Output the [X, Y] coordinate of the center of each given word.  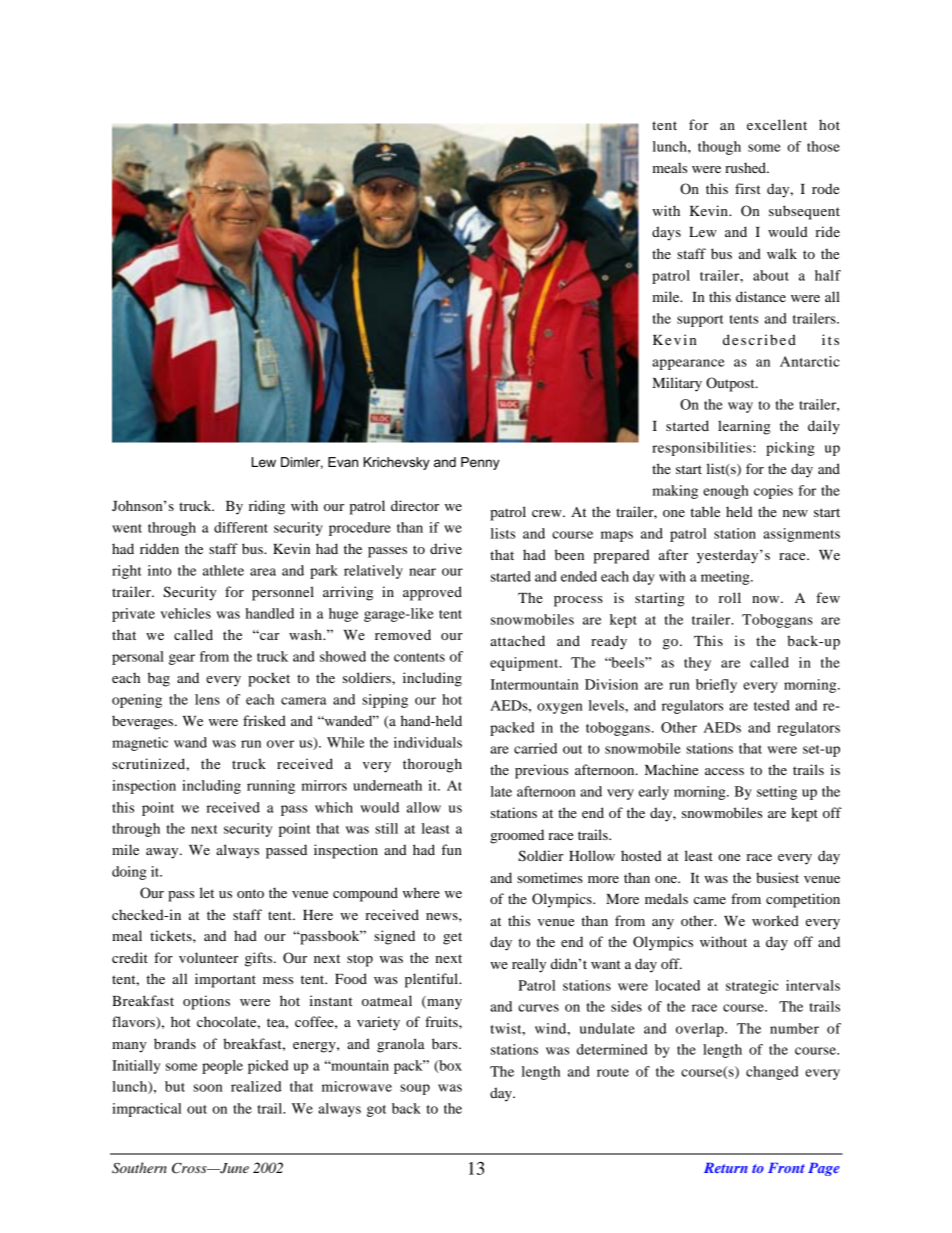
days [666, 233]
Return [726, 1168]
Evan [343, 462]
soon [207, 1088]
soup [415, 1089]
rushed [746, 167]
